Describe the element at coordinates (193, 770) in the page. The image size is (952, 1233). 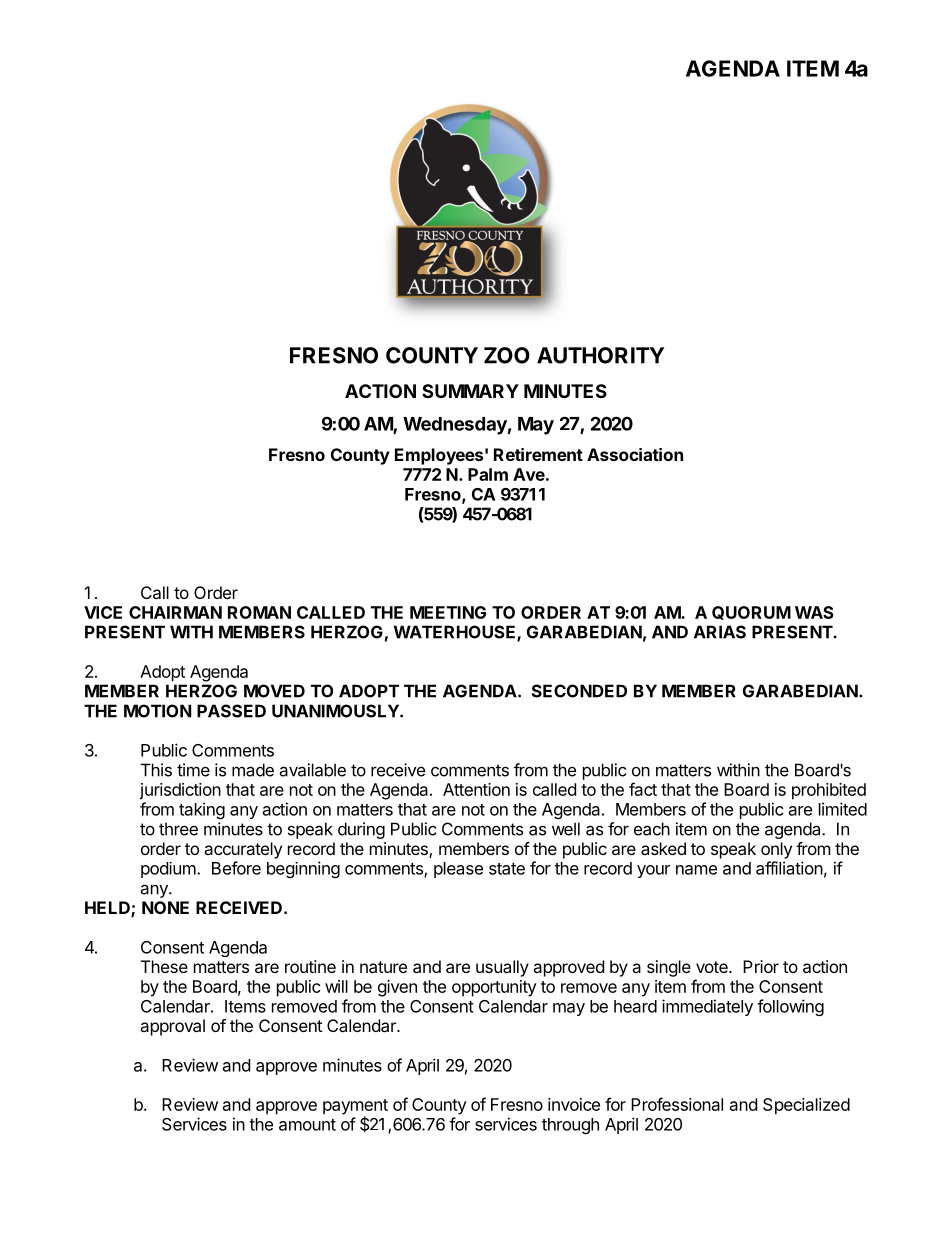
I see `time` at that location.
